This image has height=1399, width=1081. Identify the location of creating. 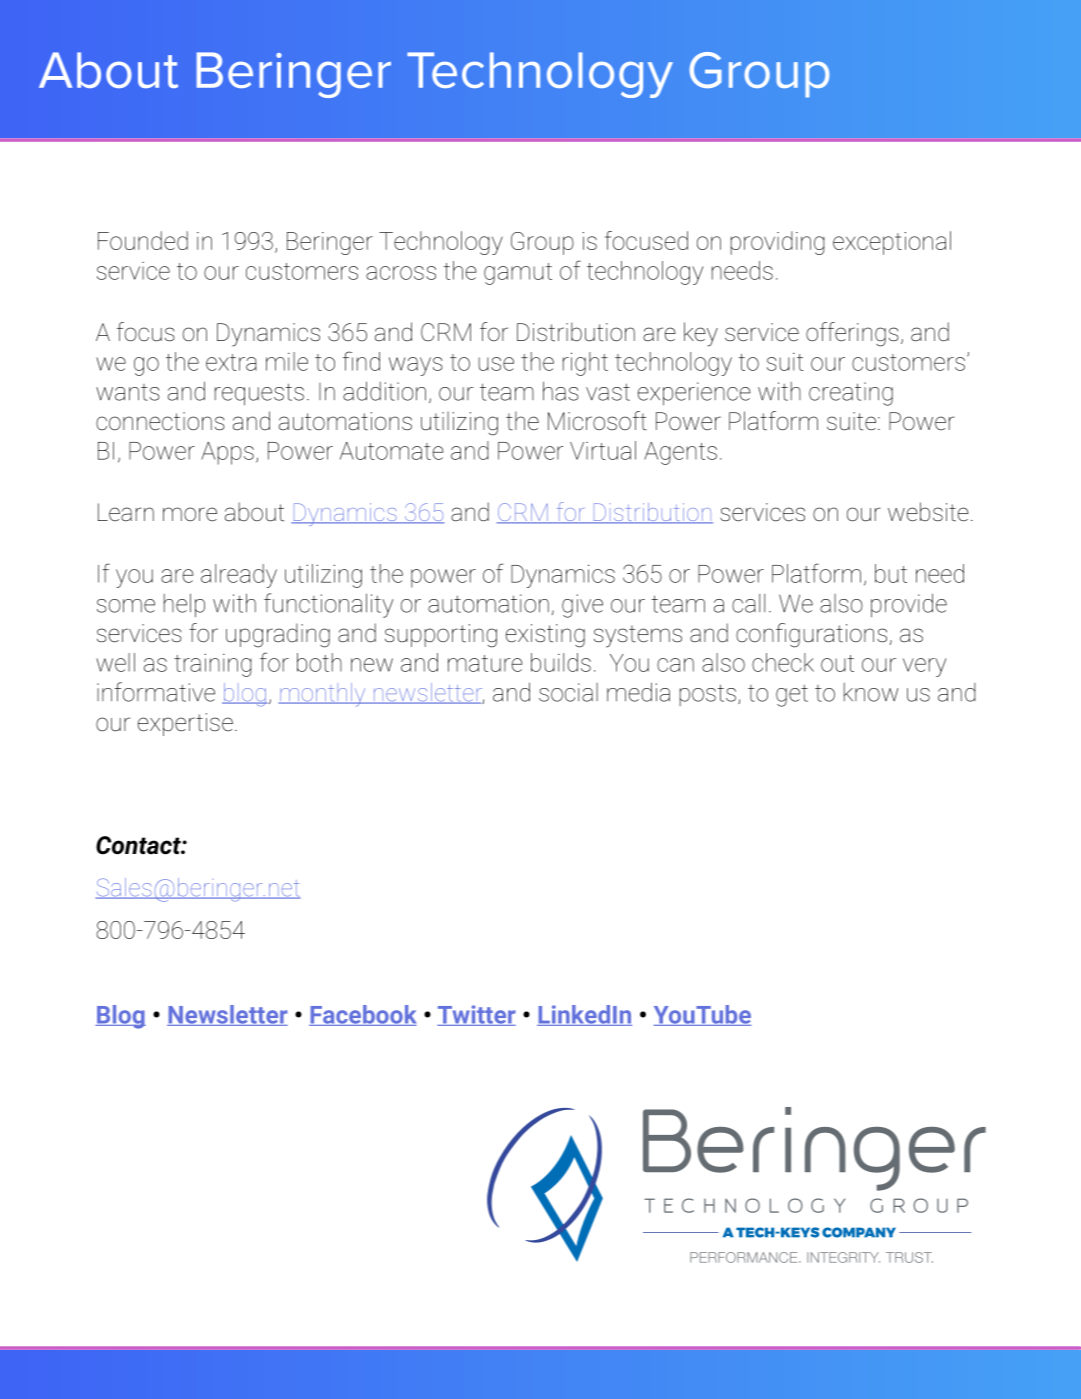
(851, 394).
